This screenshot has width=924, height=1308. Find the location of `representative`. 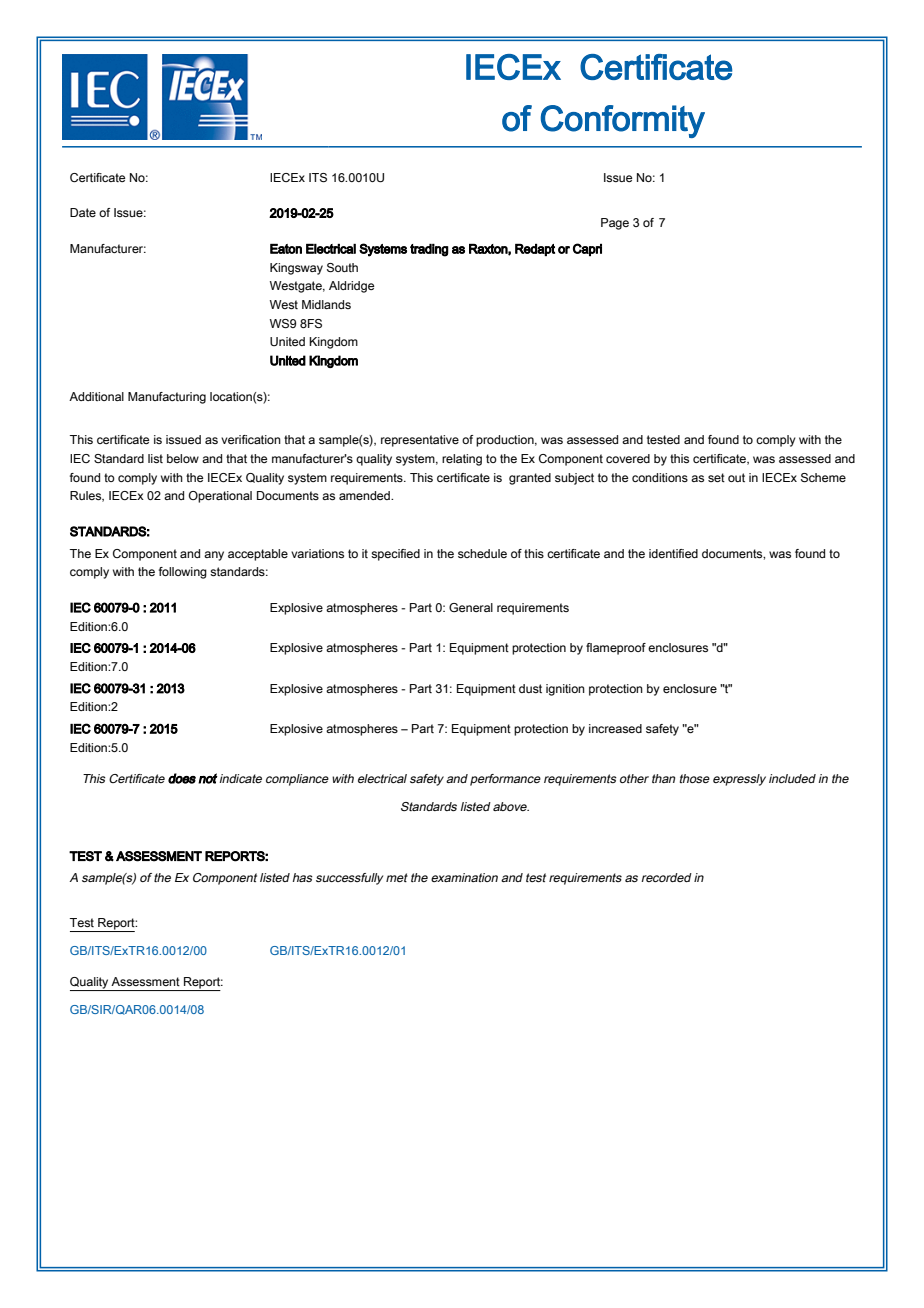

representative is located at coordinates (420, 441).
